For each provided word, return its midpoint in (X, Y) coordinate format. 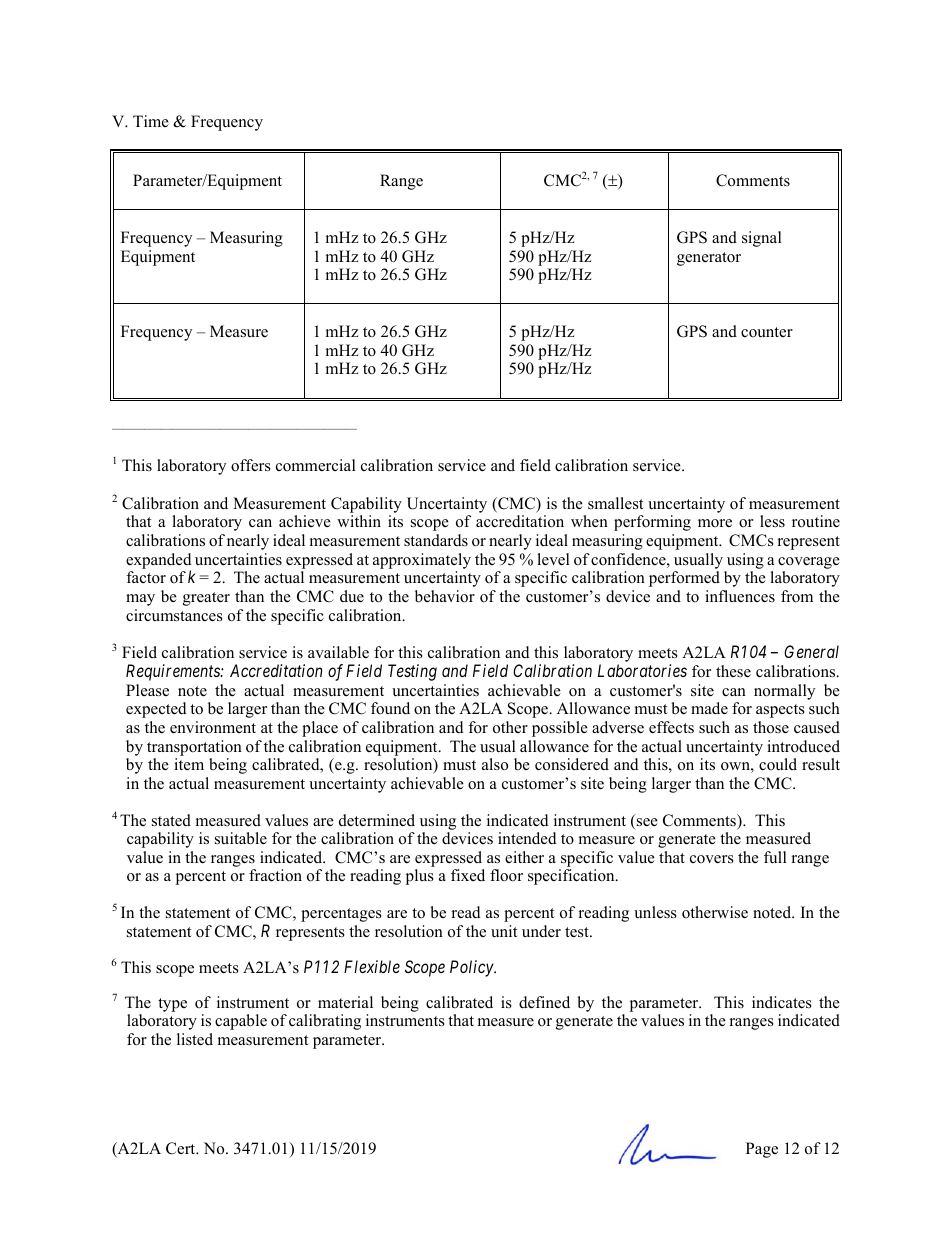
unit (504, 931)
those (771, 727)
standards (436, 540)
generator (709, 259)
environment (213, 727)
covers (712, 859)
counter (767, 332)
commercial (316, 465)
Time (151, 121)
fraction (275, 875)
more (715, 523)
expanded (159, 562)
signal (762, 239)
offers (251, 465)
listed (195, 1039)
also (495, 764)
